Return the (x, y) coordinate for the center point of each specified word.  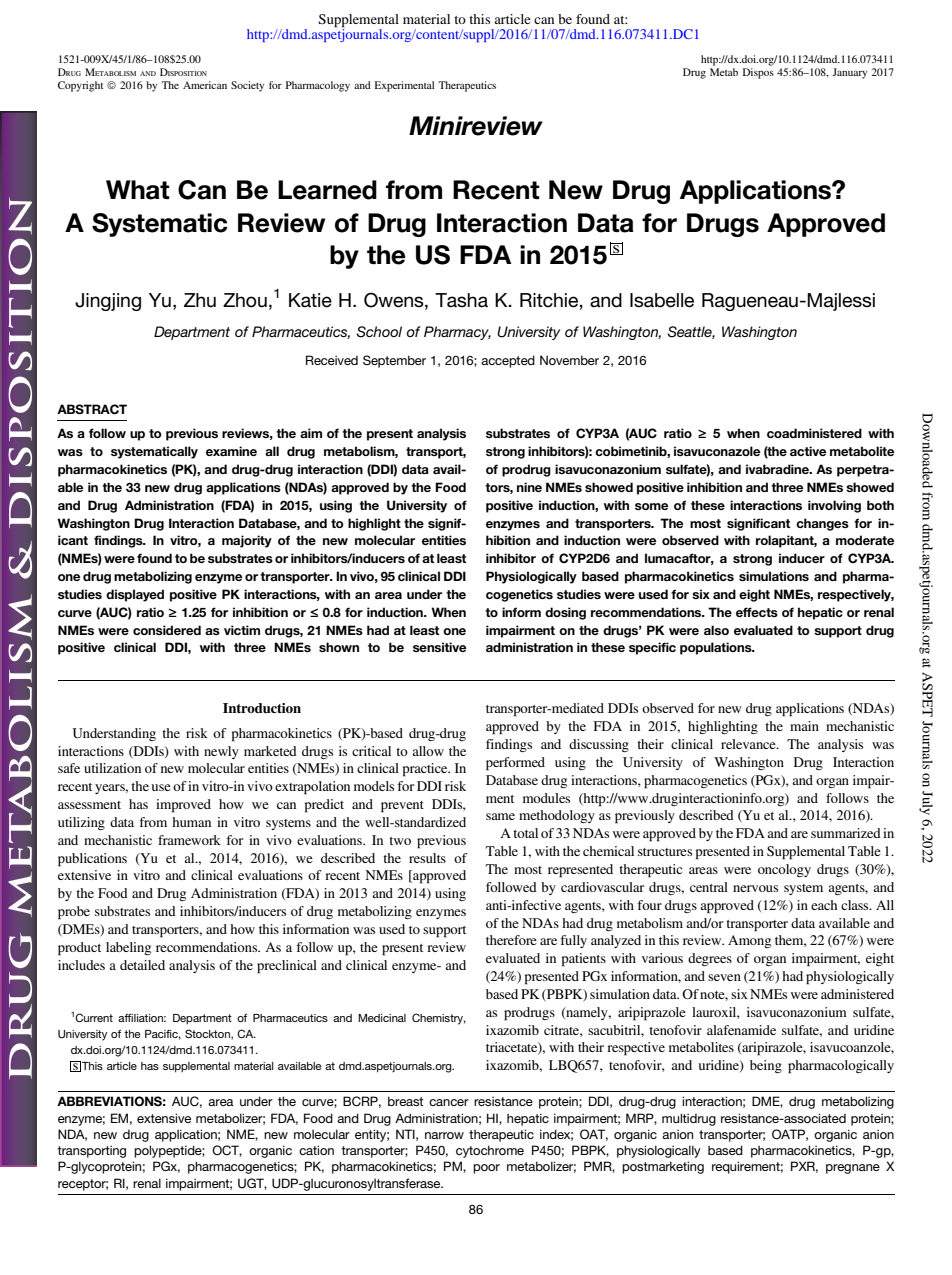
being (766, 1066)
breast (405, 1101)
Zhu (200, 300)
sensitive (439, 647)
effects (757, 612)
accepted (508, 361)
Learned (327, 190)
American (205, 85)
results (427, 858)
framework (189, 840)
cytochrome (490, 1151)
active (808, 451)
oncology (784, 870)
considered (167, 630)
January (849, 73)
